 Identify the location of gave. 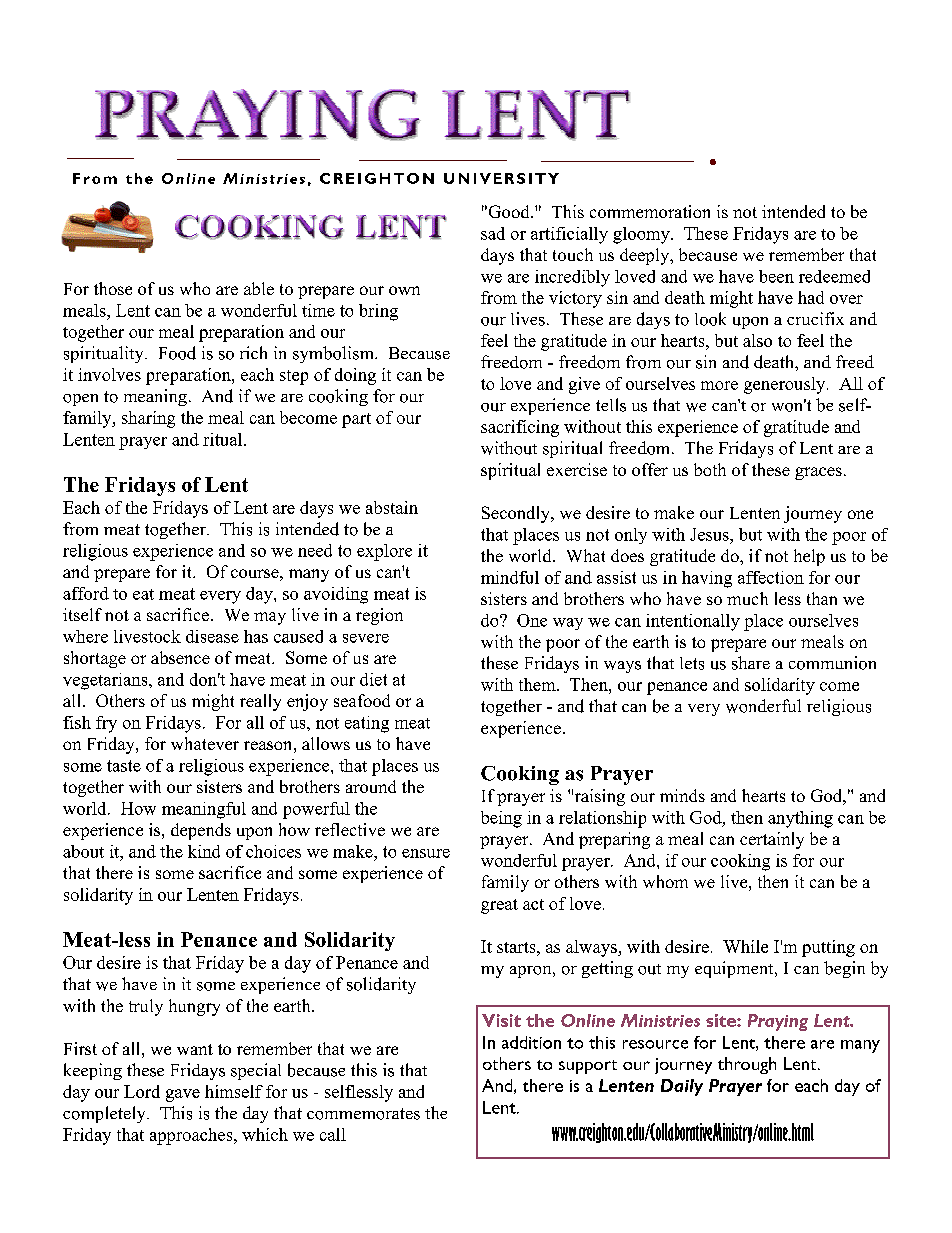
(183, 1095).
